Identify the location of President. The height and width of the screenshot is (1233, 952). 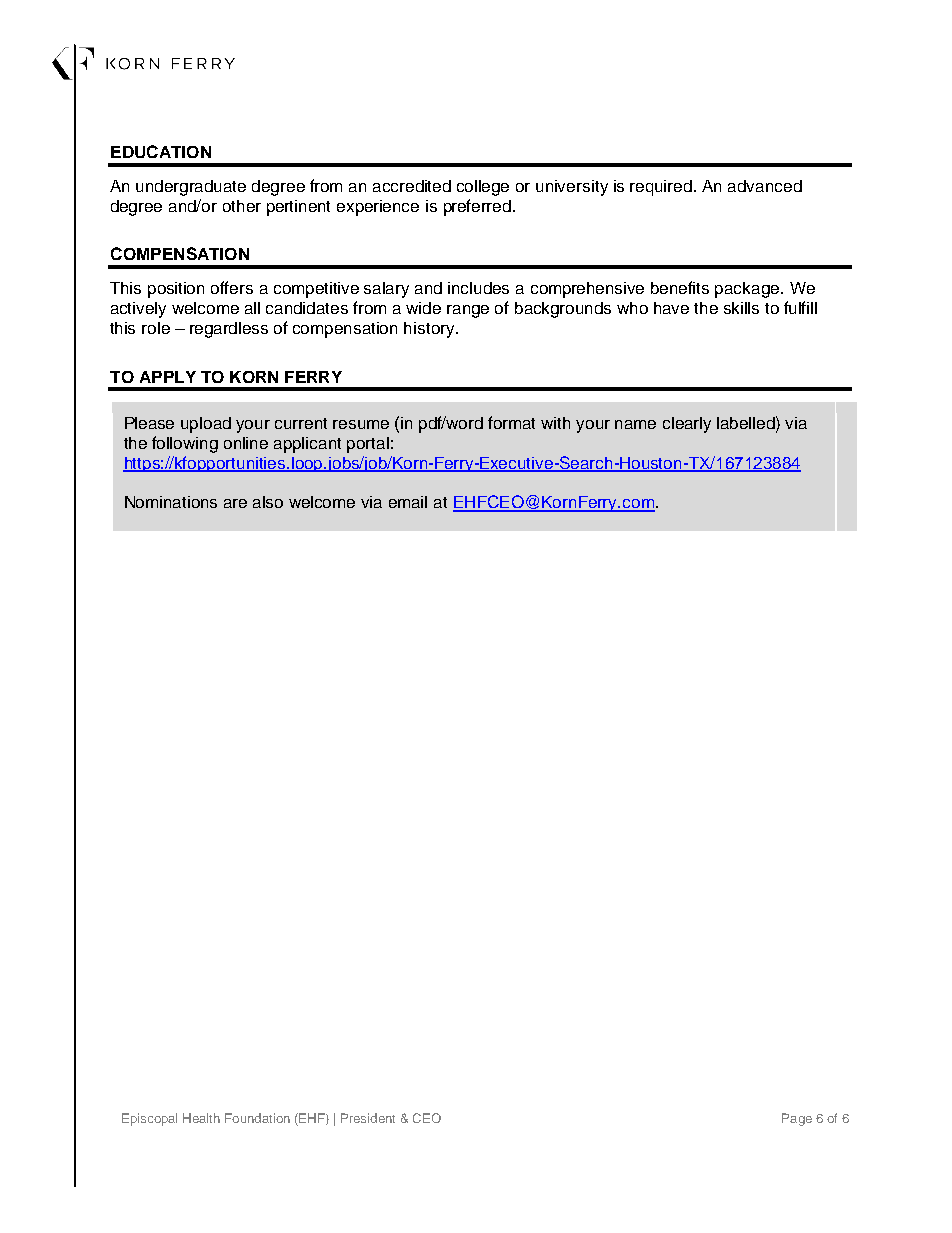
(368, 1118).
